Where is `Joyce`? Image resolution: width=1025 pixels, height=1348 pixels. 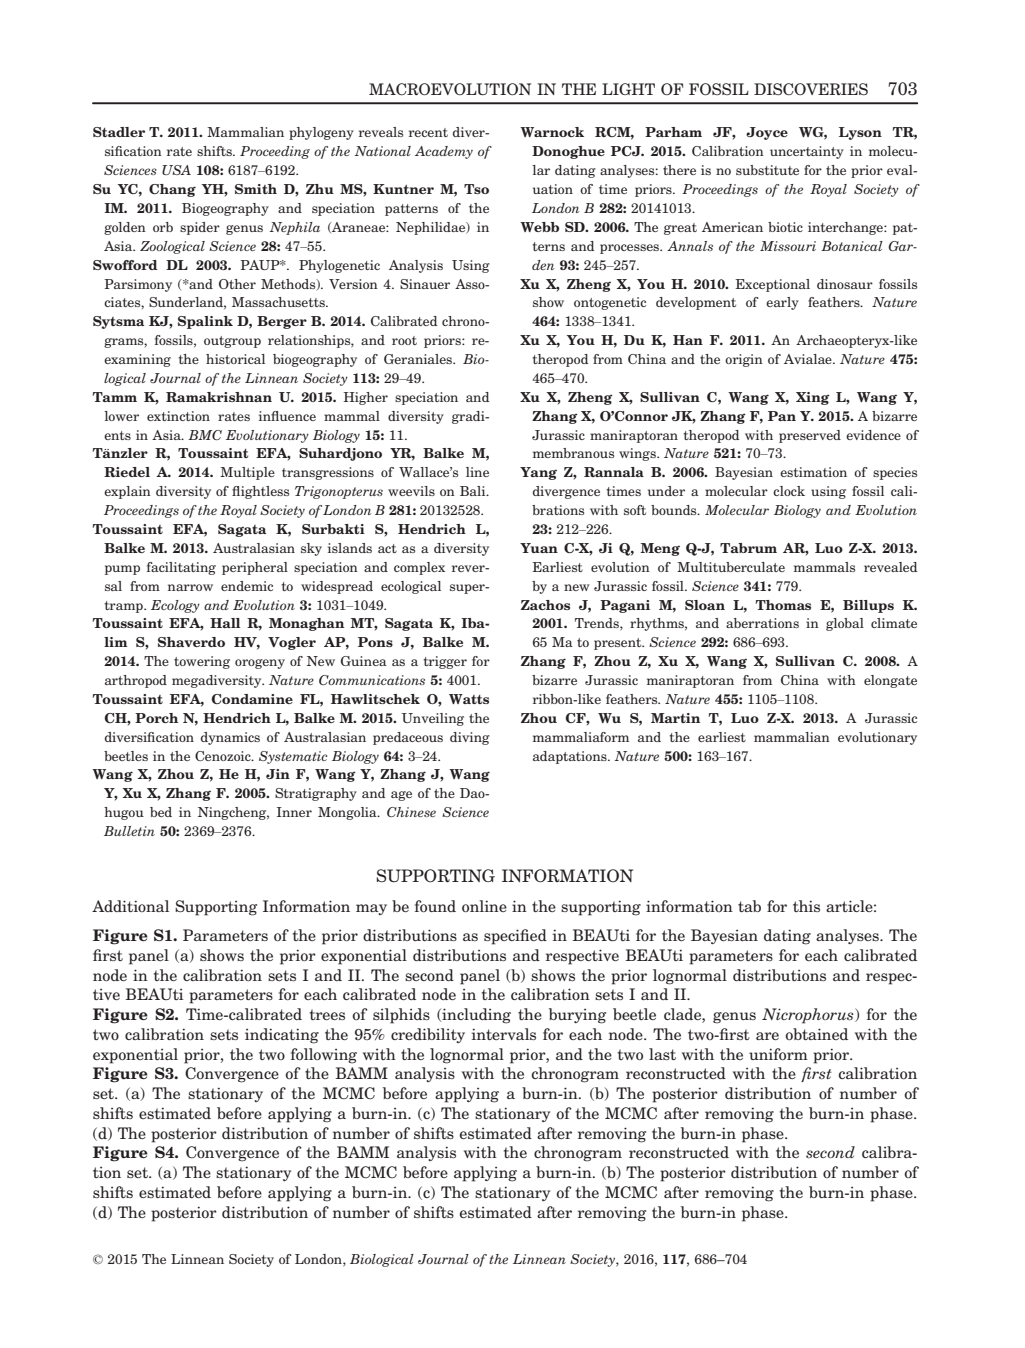
Joyce is located at coordinates (767, 133).
